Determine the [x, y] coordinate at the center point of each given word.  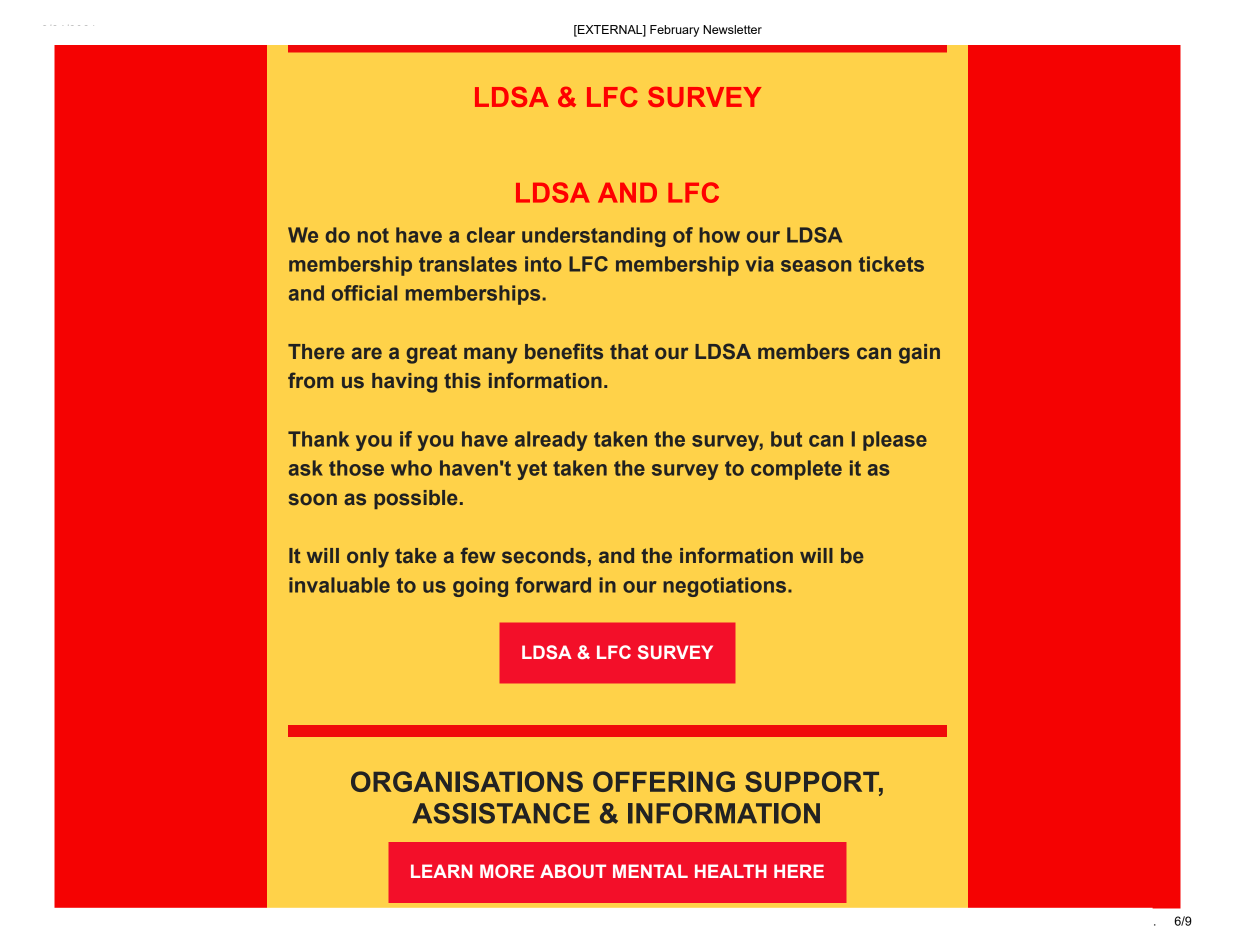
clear [491, 235]
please [895, 441]
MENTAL [650, 871]
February [674, 31]
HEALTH [731, 871]
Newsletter [732, 29]
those [356, 468]
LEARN [442, 871]
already [551, 441]
